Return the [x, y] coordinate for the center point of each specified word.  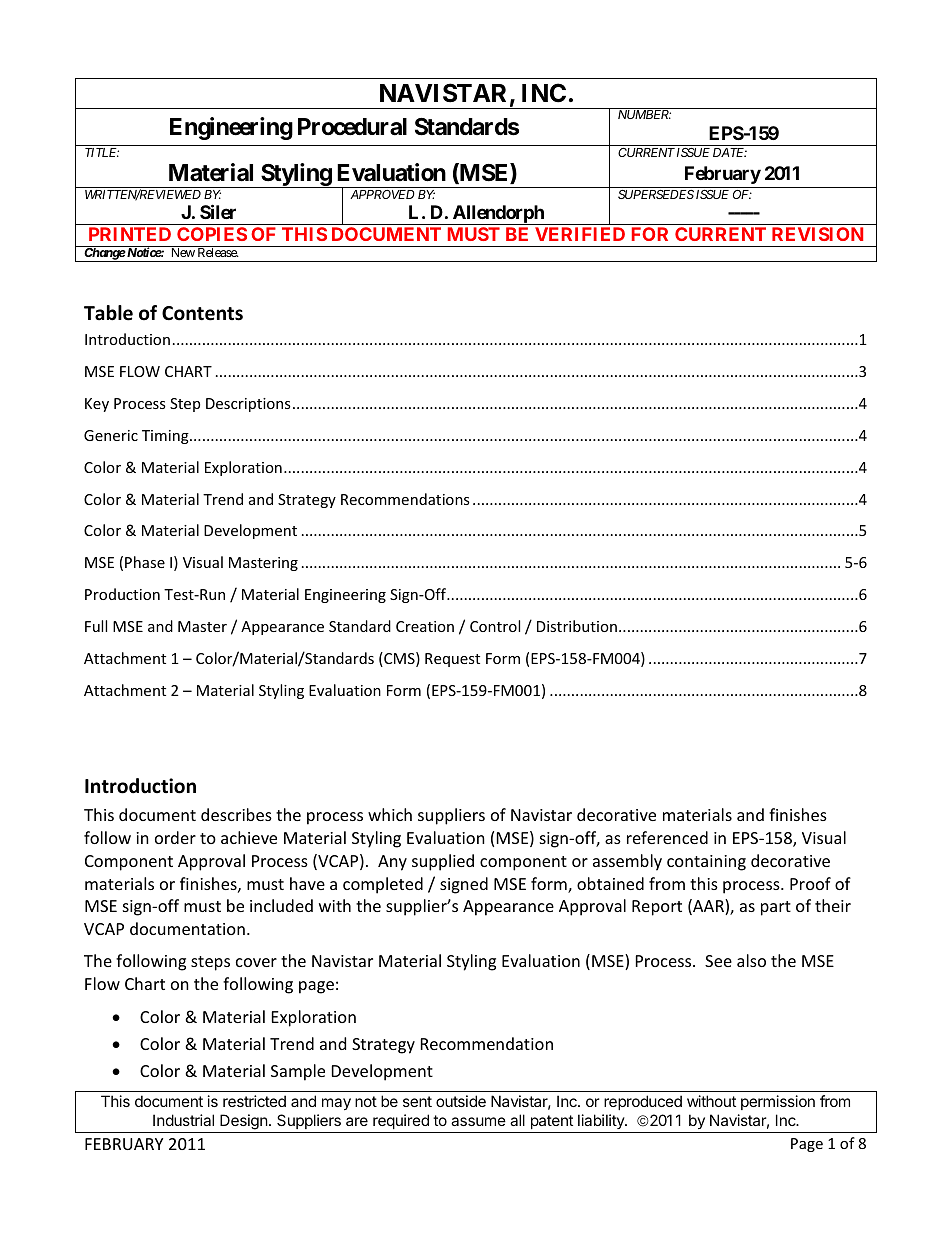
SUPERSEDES [656, 194]
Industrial [183, 1120]
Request [452, 660]
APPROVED [382, 194]
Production [122, 594]
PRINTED [130, 234]
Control [495, 626]
